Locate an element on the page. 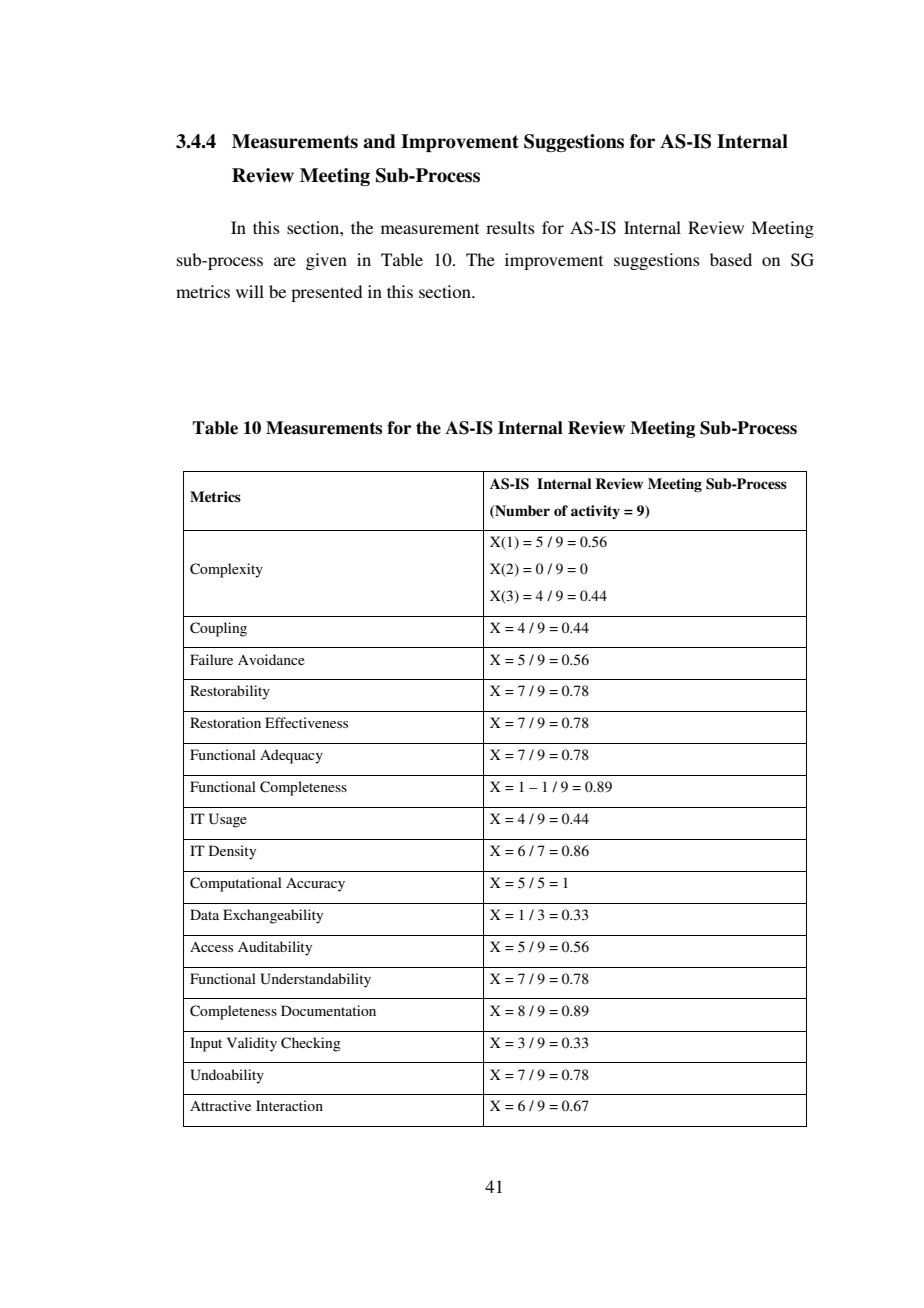 This image has height=1308, width=924. Accuracy is located at coordinates (315, 884).
